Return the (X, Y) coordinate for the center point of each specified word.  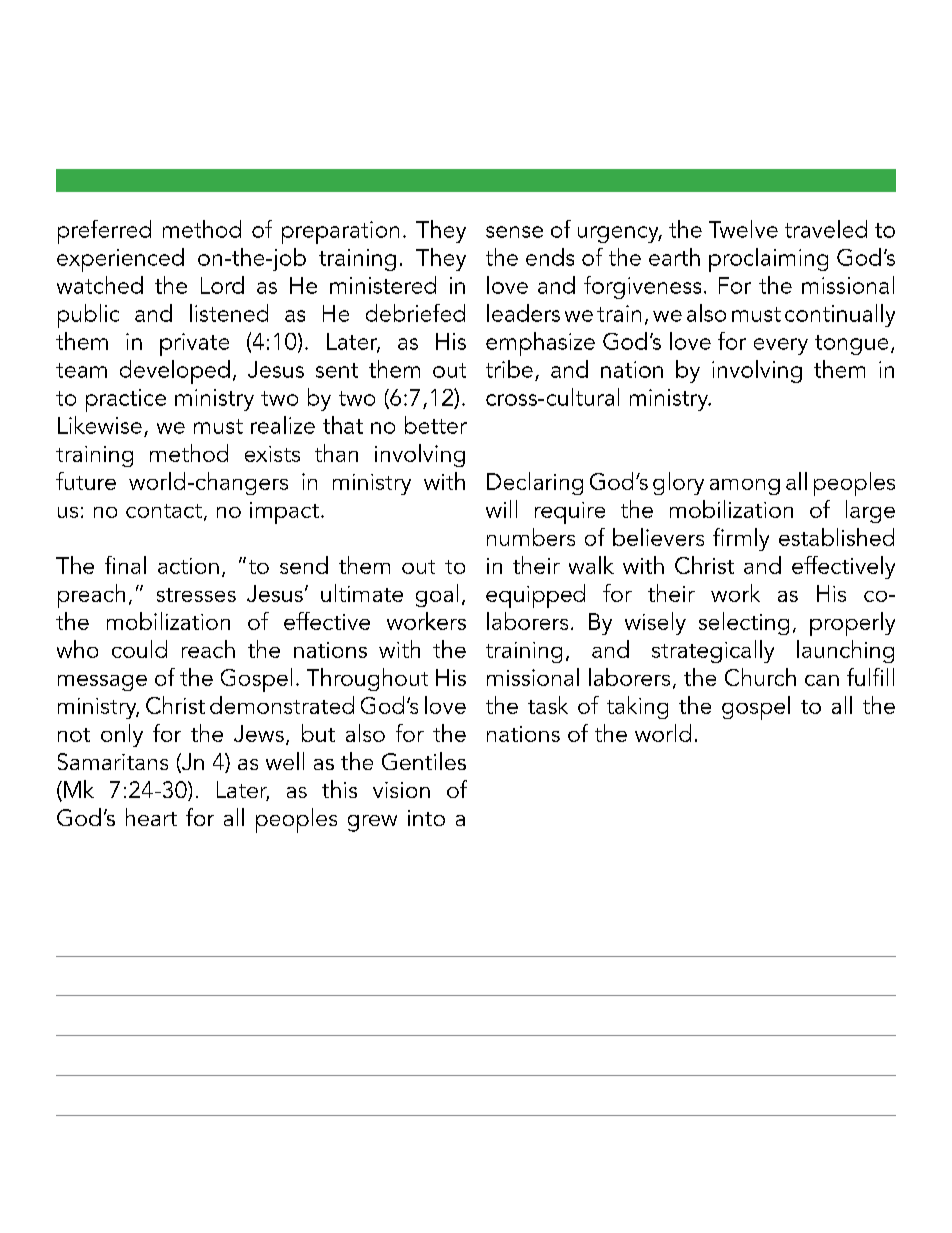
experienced (120, 260)
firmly (741, 539)
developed (175, 372)
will (501, 509)
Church (760, 677)
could (139, 649)
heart (151, 817)
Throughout (367, 679)
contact (164, 511)
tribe (509, 369)
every (781, 346)
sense (514, 232)
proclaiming (768, 260)
